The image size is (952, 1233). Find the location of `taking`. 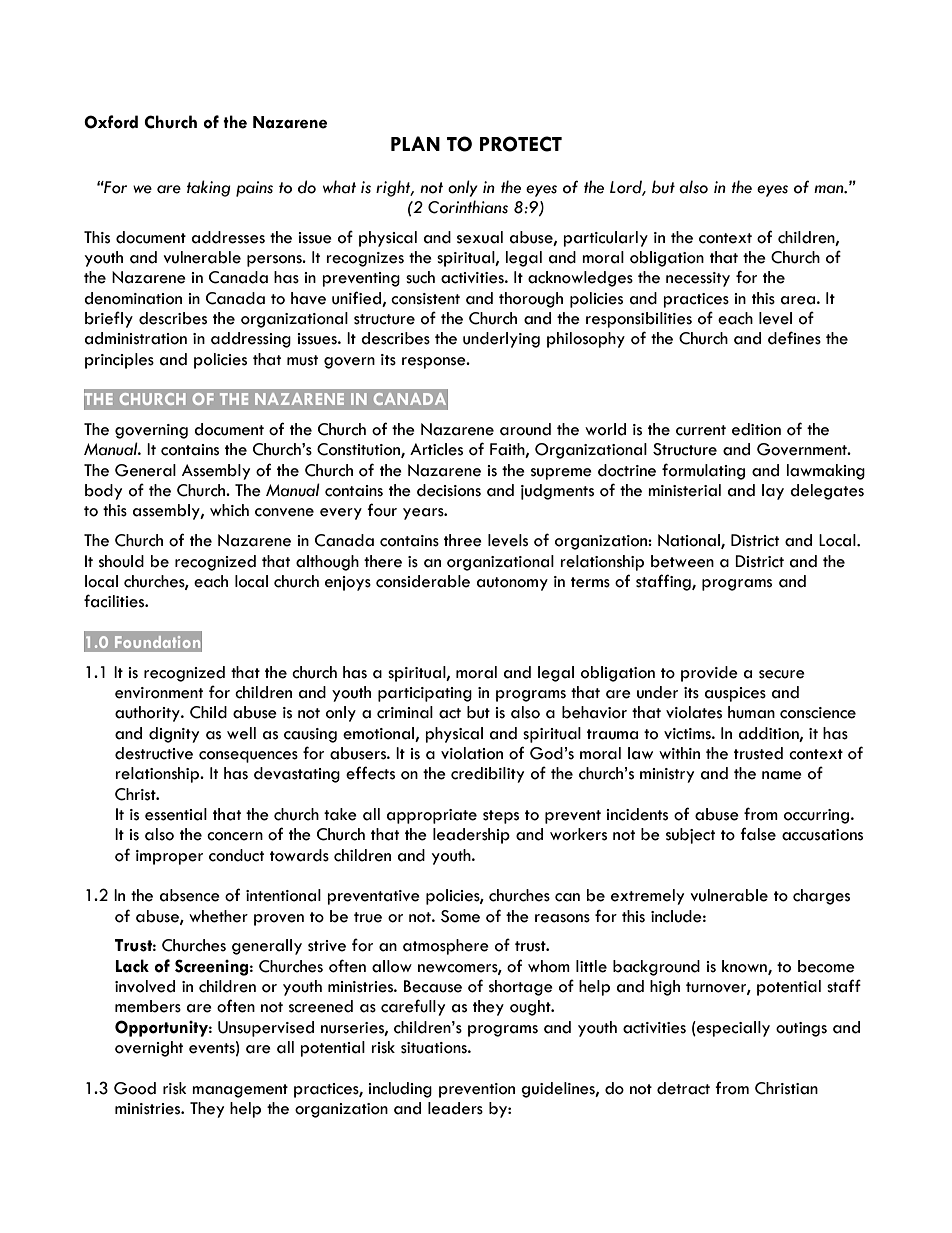

taking is located at coordinates (209, 188).
